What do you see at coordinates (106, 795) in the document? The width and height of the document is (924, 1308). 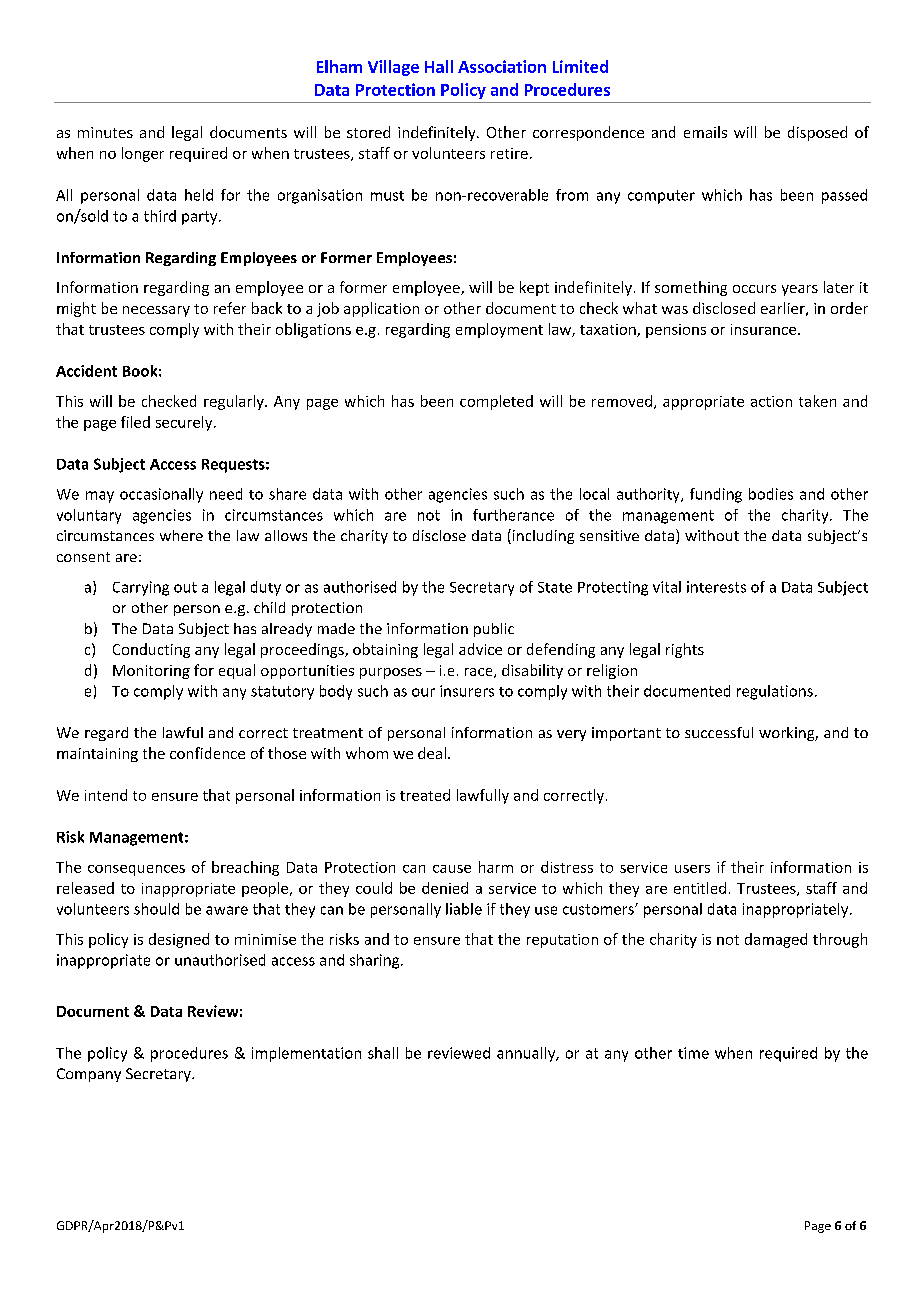 I see `intend` at bounding box center [106, 795].
